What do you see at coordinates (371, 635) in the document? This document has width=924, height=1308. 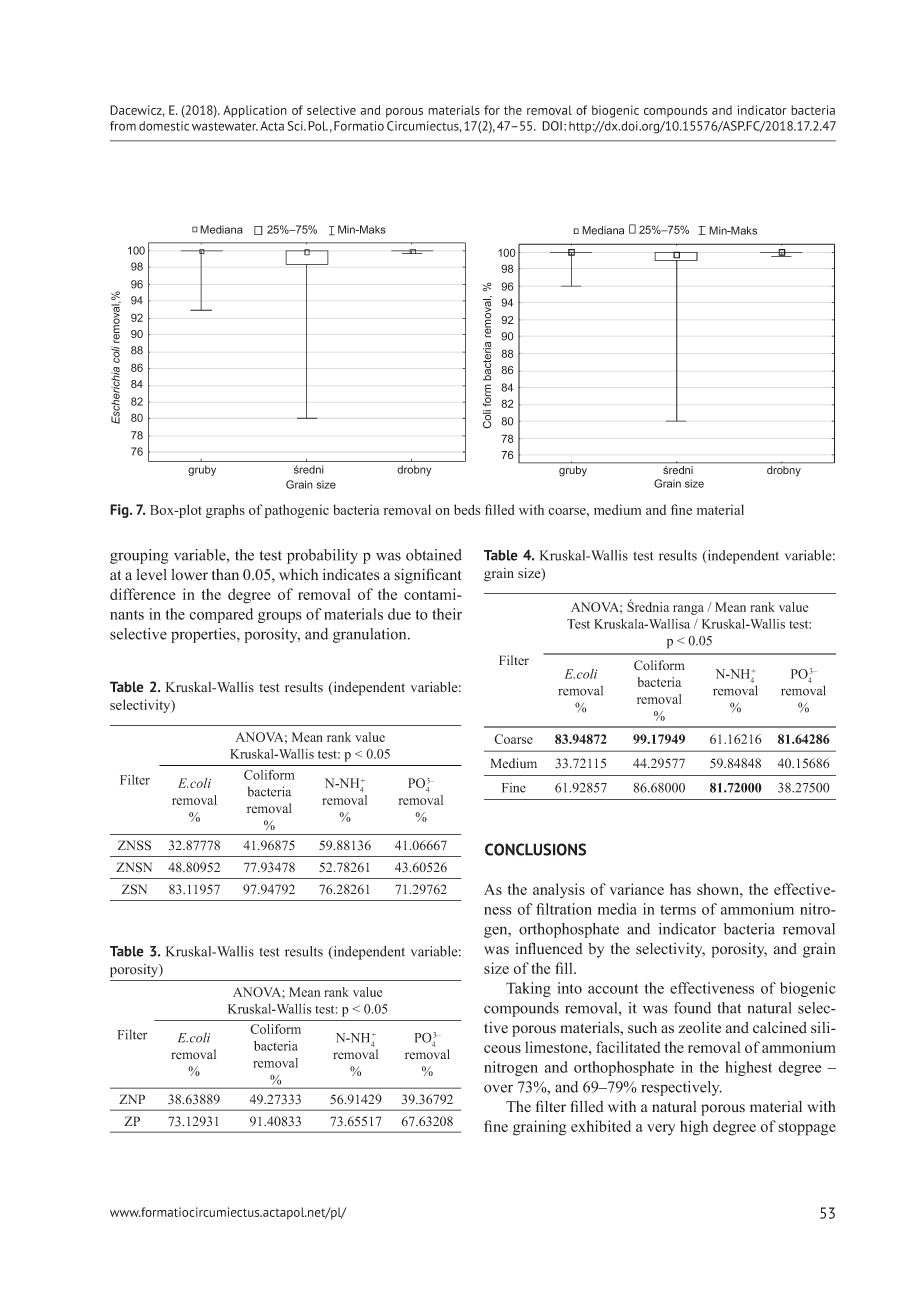 I see `granulation` at bounding box center [371, 635].
